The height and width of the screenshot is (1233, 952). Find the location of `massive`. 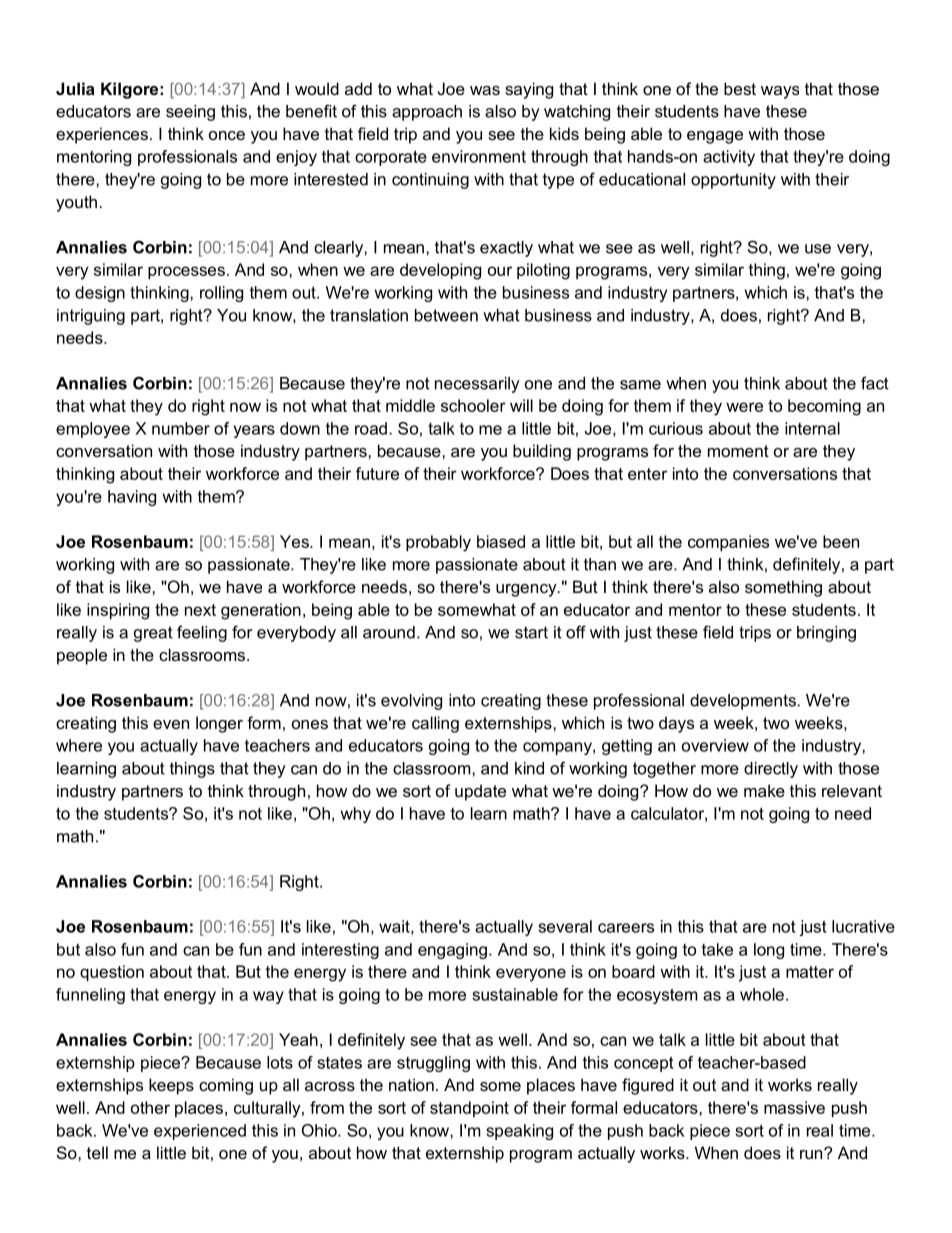

massive is located at coordinates (794, 1107).
